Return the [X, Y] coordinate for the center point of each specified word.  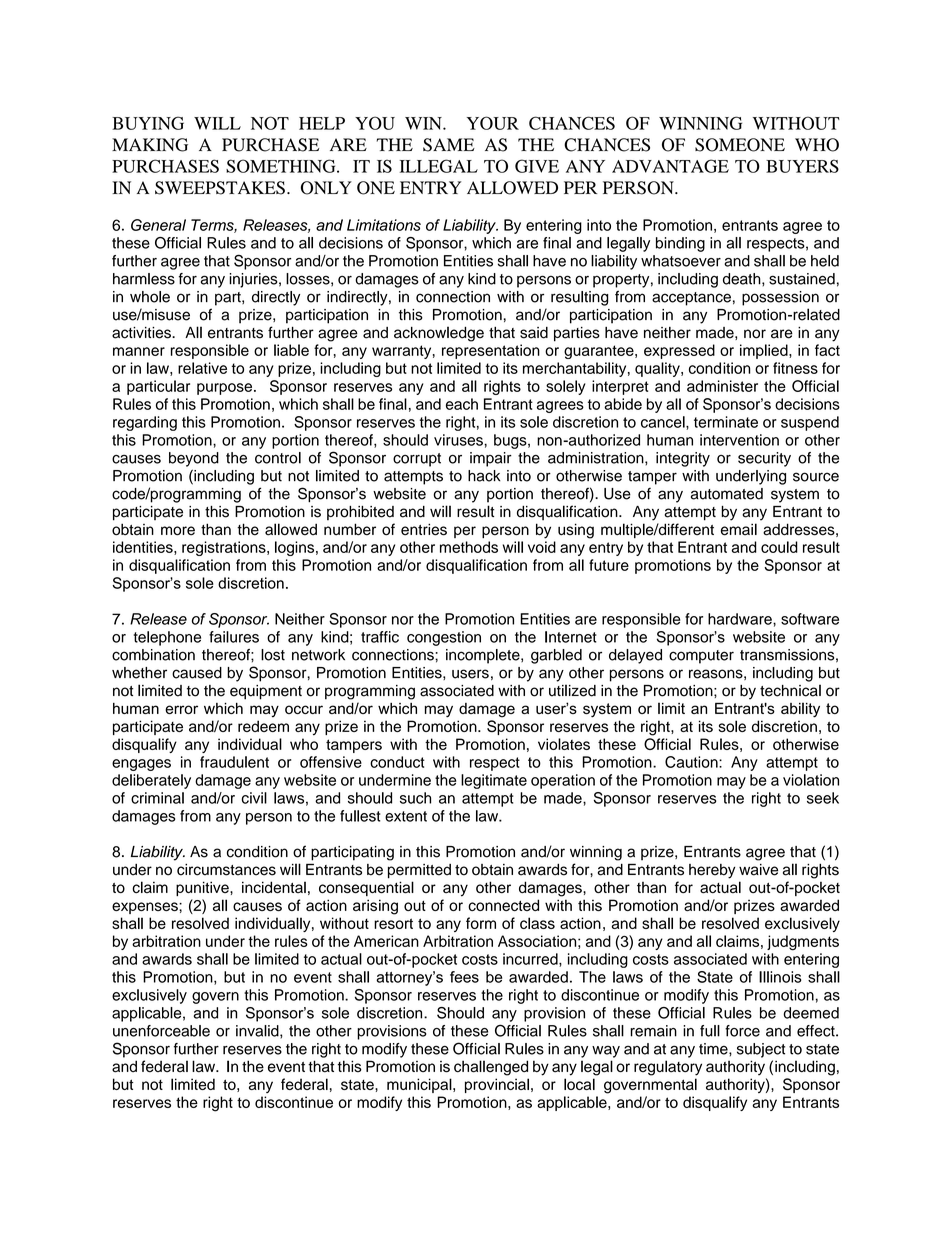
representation [491, 351]
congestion [444, 638]
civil [254, 798]
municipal [420, 1085]
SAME [449, 145]
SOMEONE [740, 145]
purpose [226, 389]
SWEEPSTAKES [220, 188]
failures [234, 637]
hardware [741, 619]
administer [722, 386]
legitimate [494, 781]
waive [758, 870]
